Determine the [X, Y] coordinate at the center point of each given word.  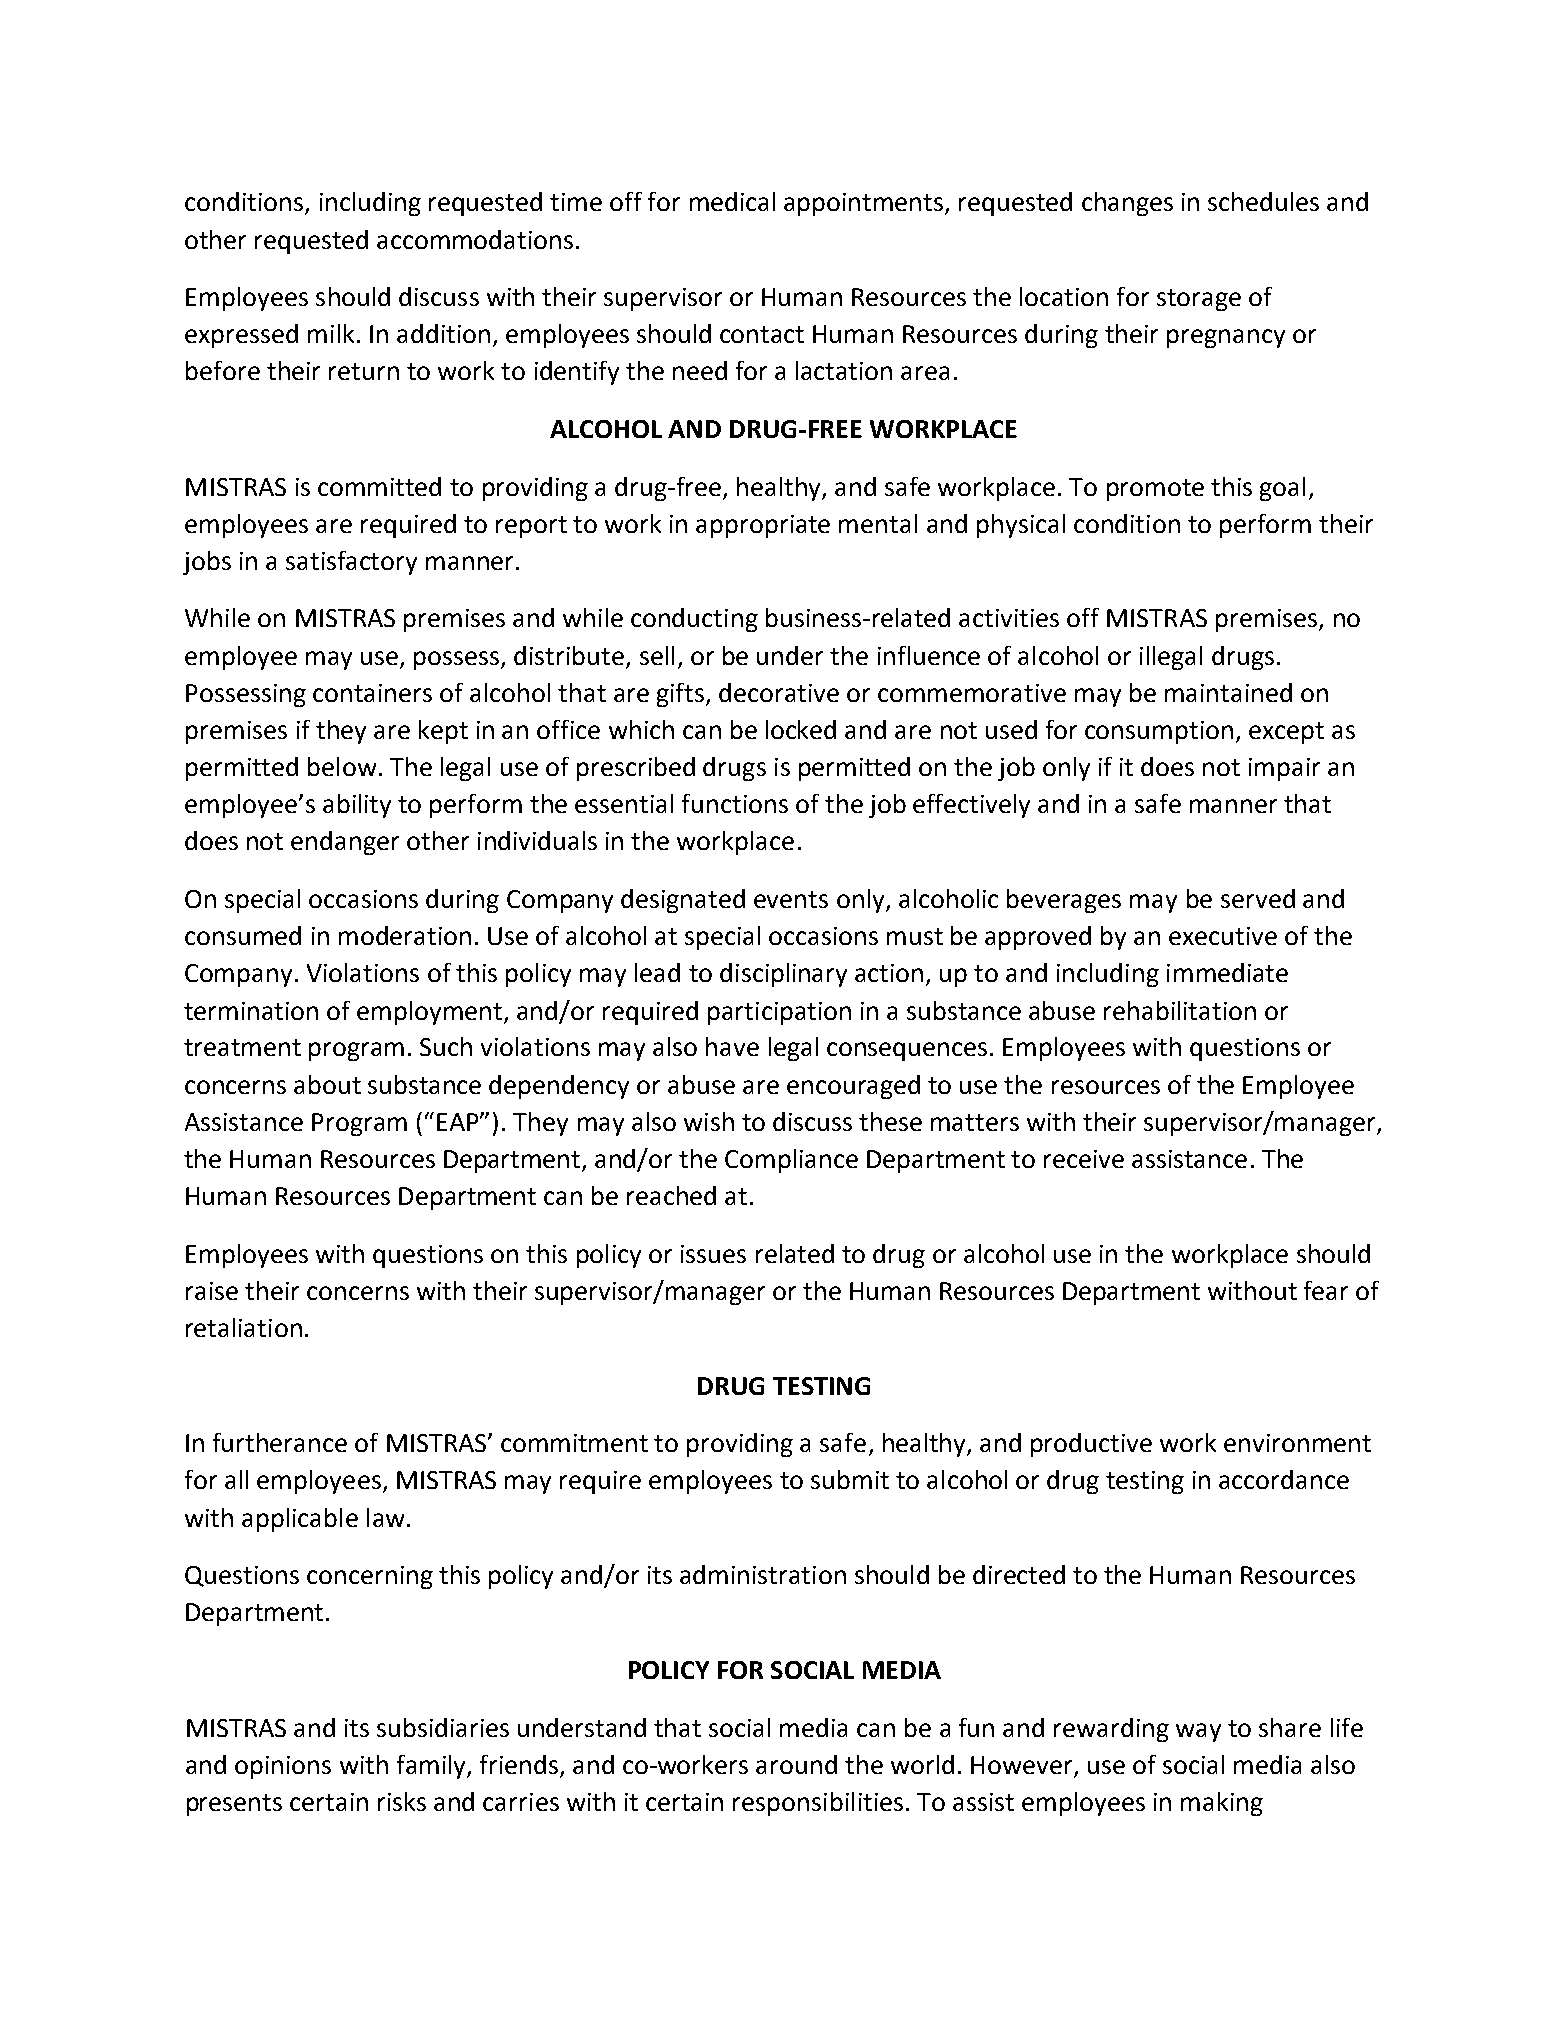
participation [779, 1013]
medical [732, 201]
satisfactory [351, 563]
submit [850, 1479]
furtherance [280, 1442]
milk [331, 333]
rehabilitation [1180, 1010]
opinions [283, 1767]
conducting [694, 620]
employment [431, 1013]
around [796, 1764]
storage [1199, 300]
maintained [1228, 692]
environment [1297, 1443]
